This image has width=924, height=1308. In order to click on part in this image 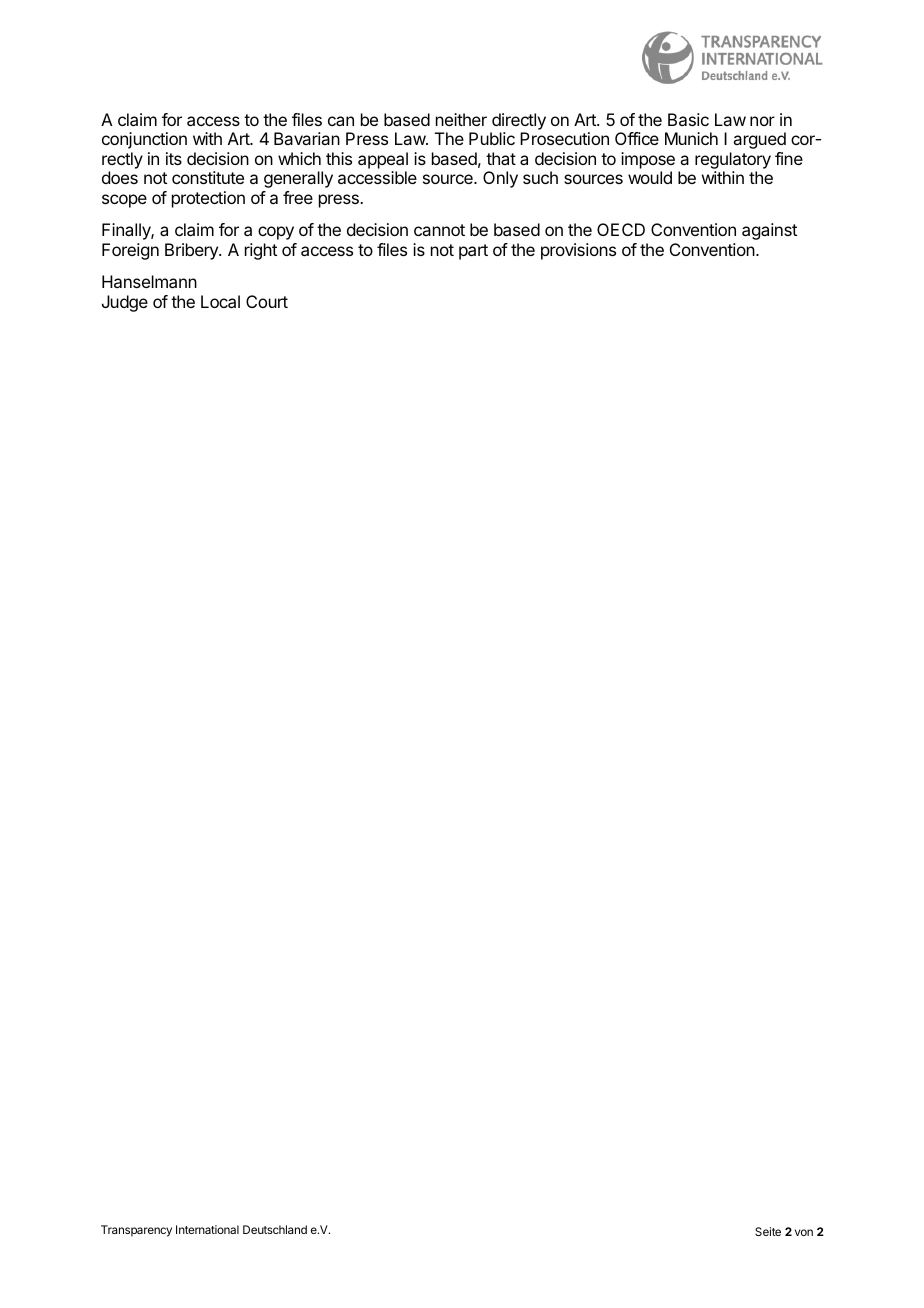, I will do `click(473, 252)`.
